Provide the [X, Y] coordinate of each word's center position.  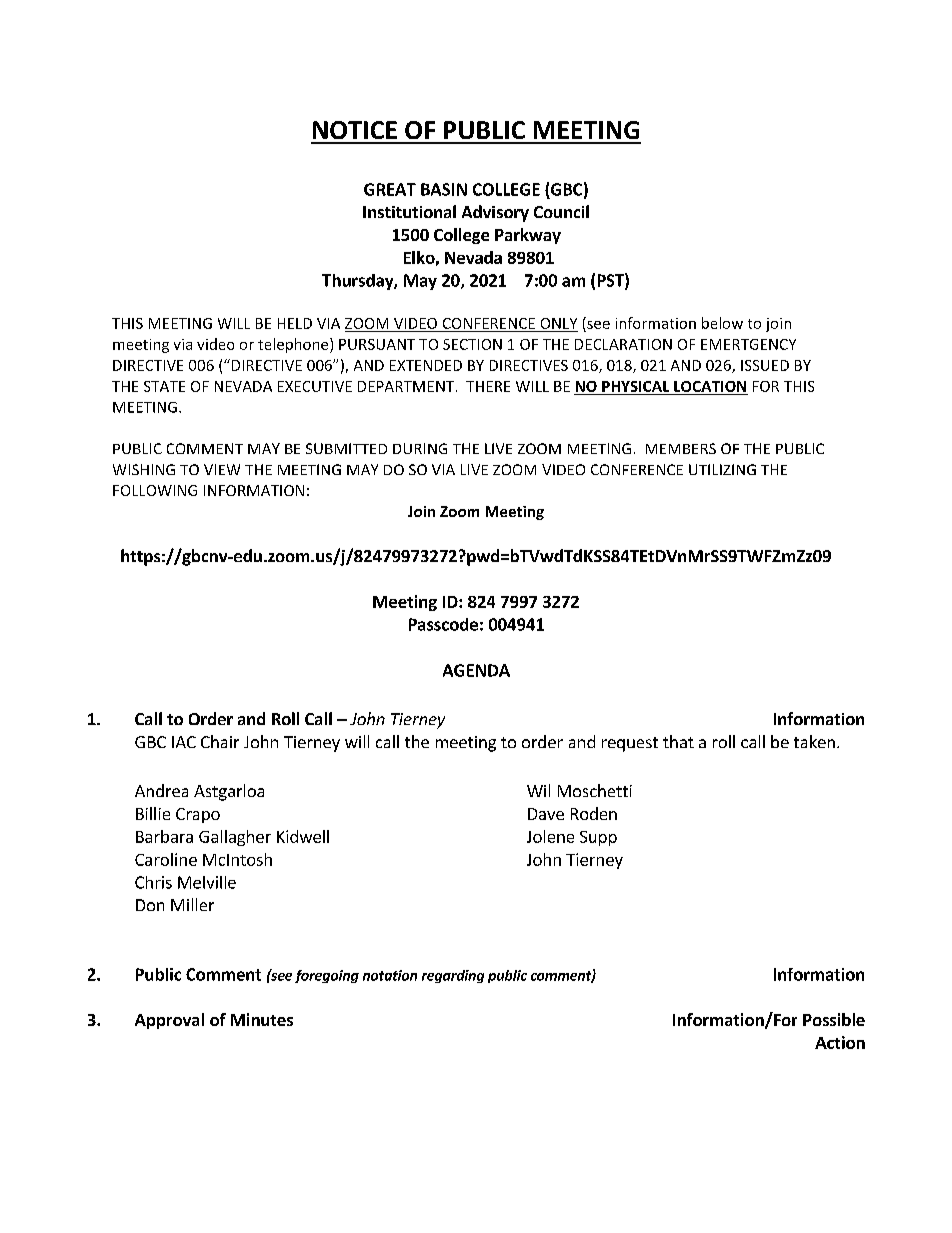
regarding [453, 976]
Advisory [495, 213]
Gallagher [235, 838]
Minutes [262, 1019]
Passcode [443, 624]
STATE [164, 386]
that [678, 741]
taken [814, 741]
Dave [546, 814]
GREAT [390, 189]
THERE [488, 386]
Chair [220, 741]
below [722, 323]
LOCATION [710, 386]
